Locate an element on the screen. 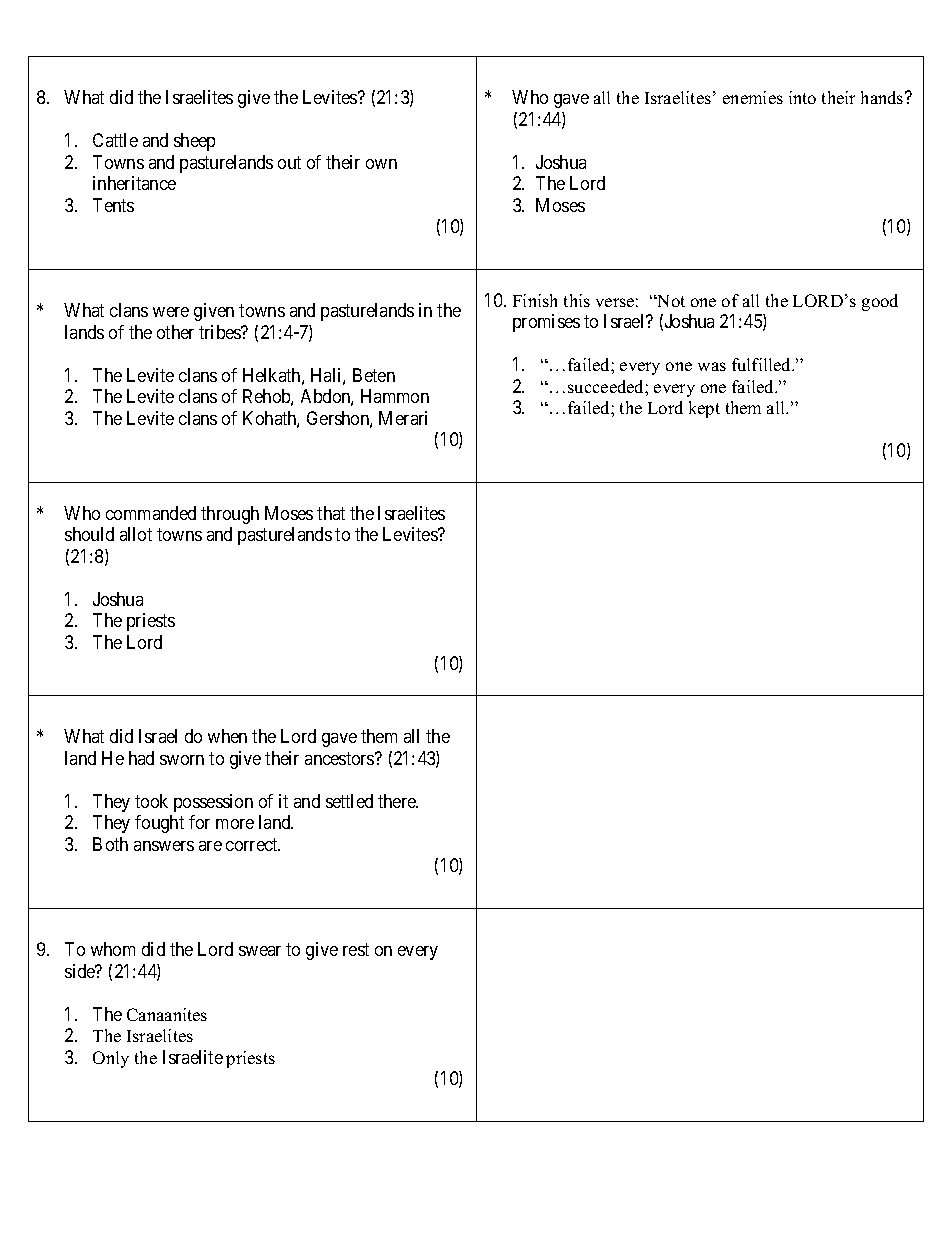 This screenshot has height=1233, width=952. fulfilled is located at coordinates (763, 364).
